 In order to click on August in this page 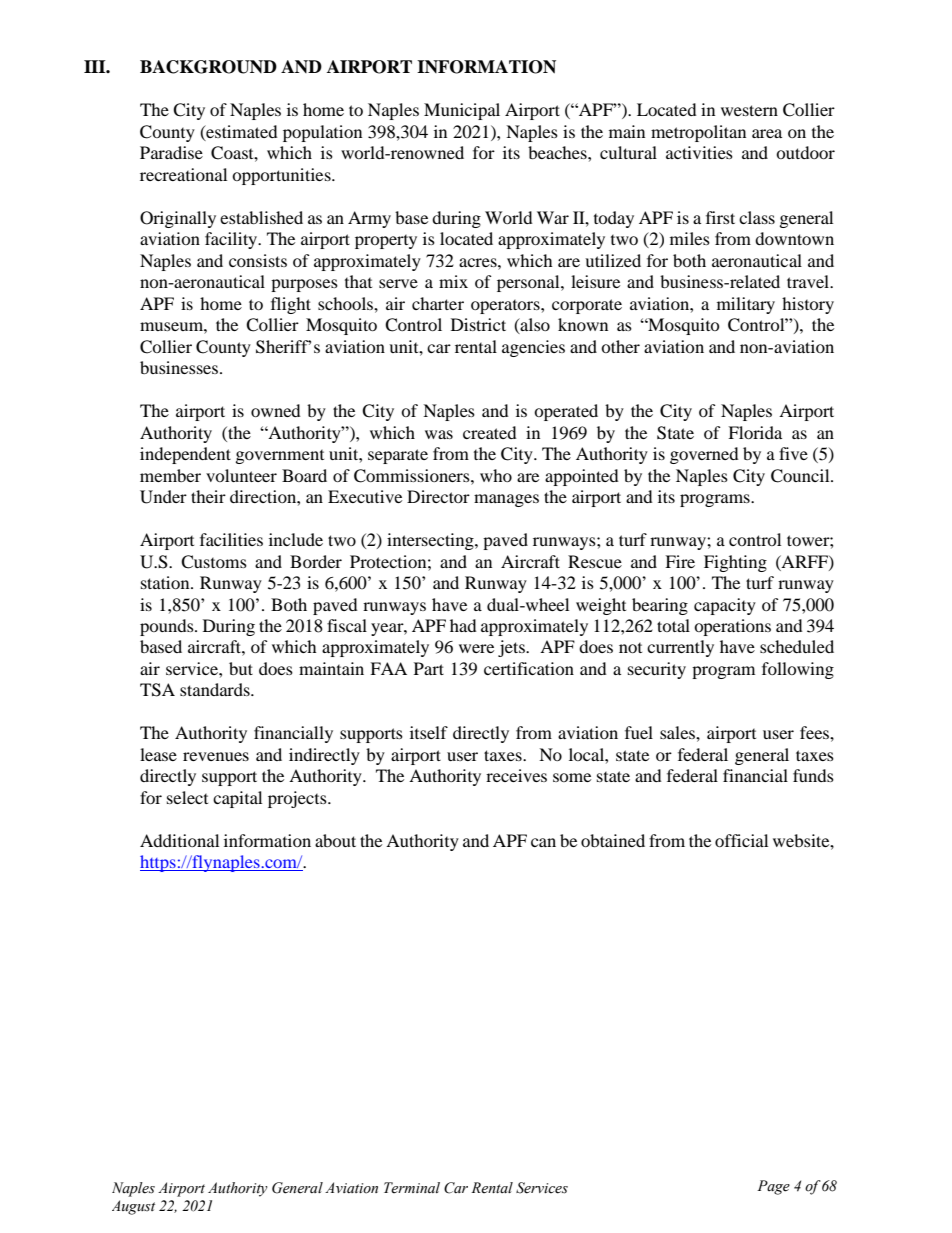, I will do `click(133, 1207)`.
